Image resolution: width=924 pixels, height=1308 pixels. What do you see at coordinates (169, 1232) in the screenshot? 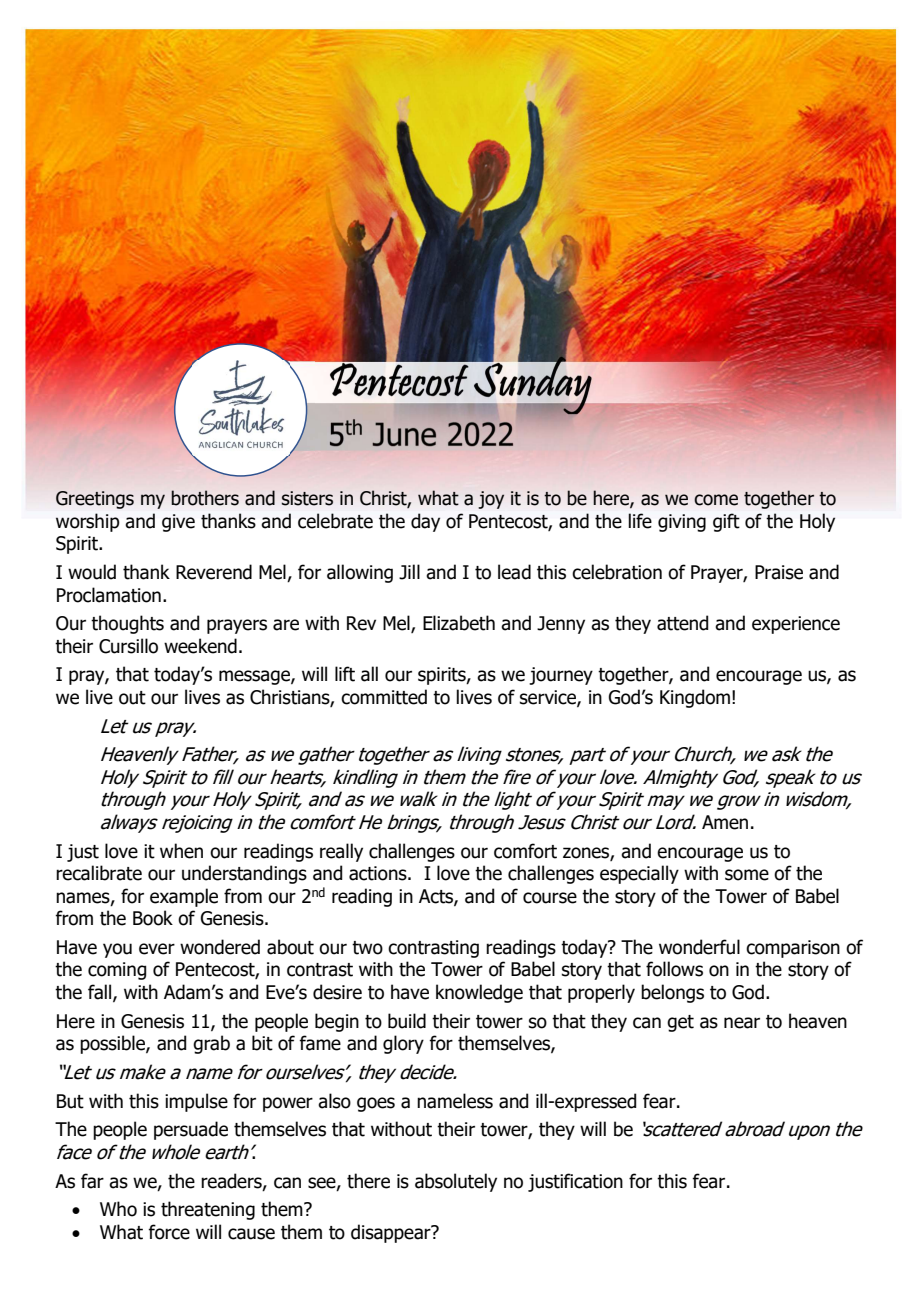
I see `force` at bounding box center [169, 1232].
